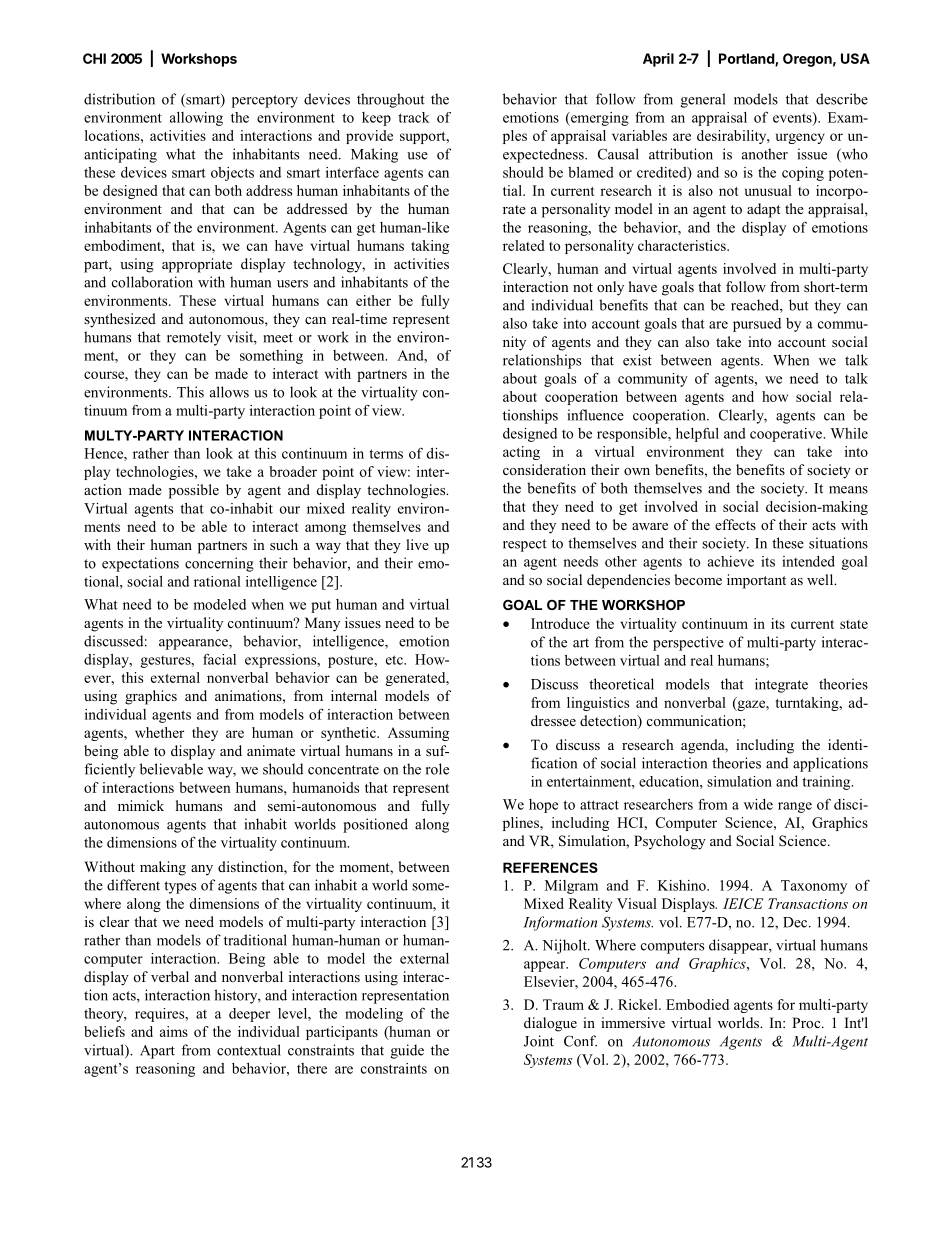  I want to click on track, so click(413, 117).
